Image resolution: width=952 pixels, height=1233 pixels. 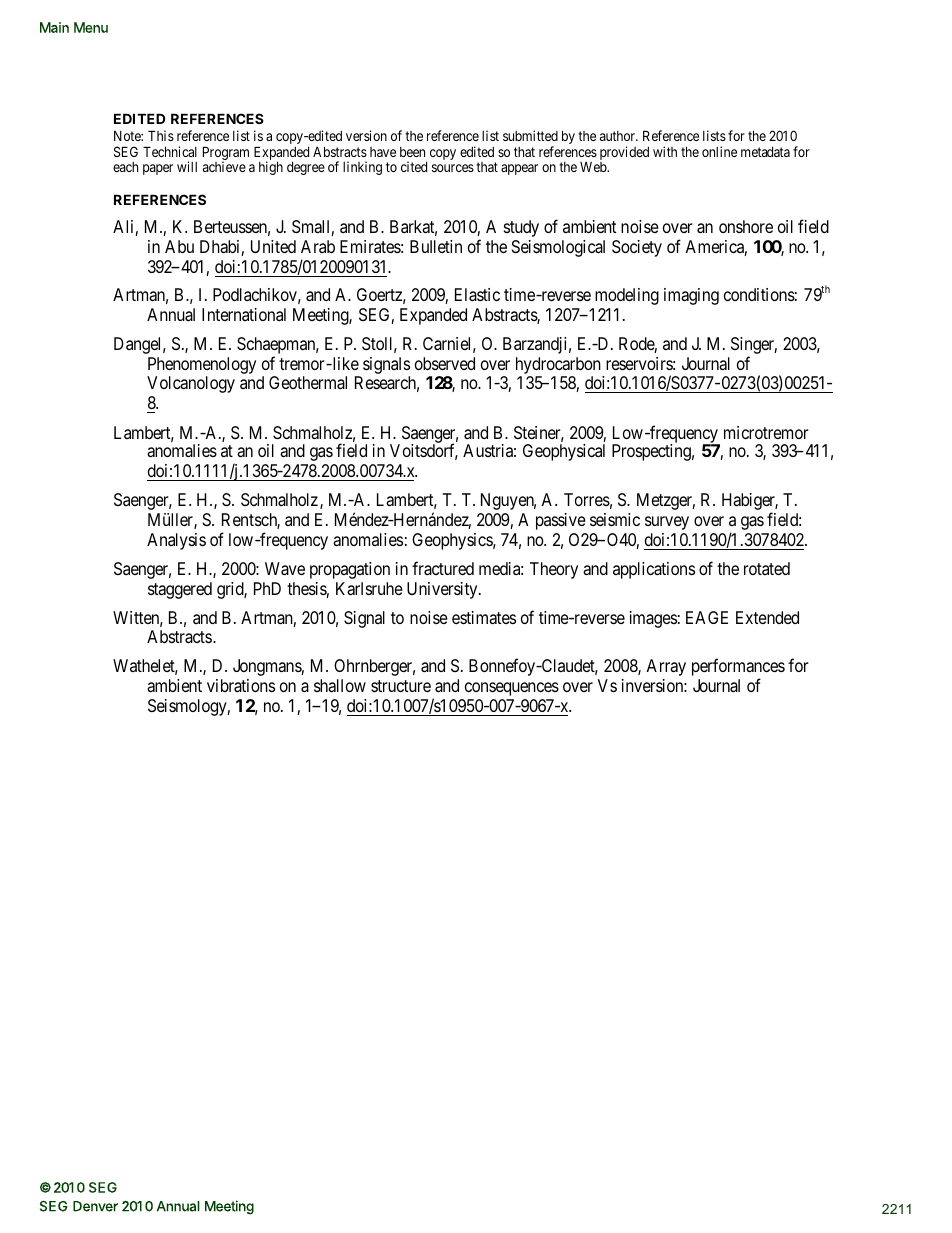 What do you see at coordinates (95, 1206) in the image?
I see `Denver` at bounding box center [95, 1206].
